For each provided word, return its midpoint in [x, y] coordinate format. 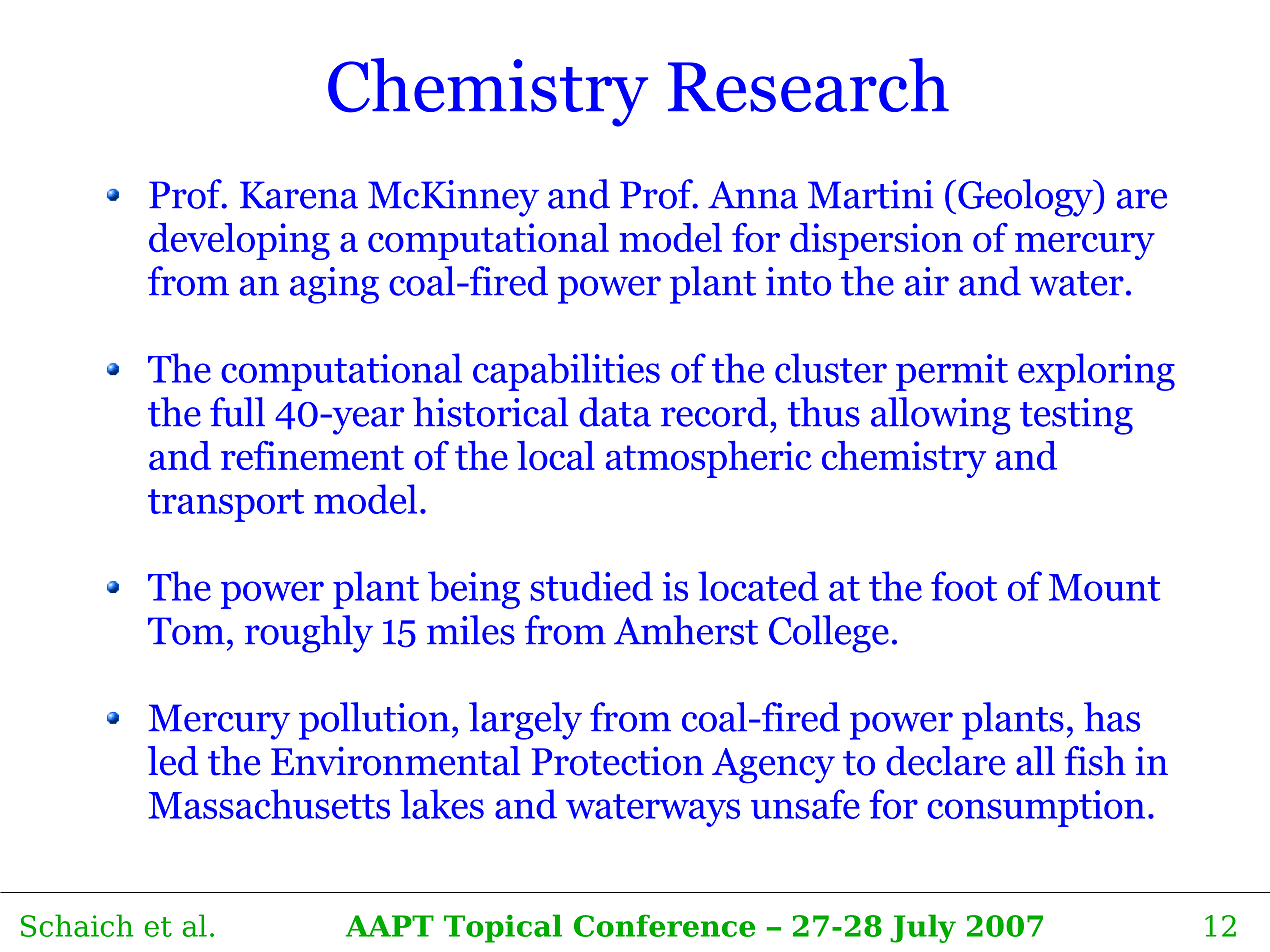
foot [964, 586]
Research [808, 85]
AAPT [390, 926]
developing [239, 241]
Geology [1026, 198]
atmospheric [709, 459]
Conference [664, 925]
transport [226, 505]
